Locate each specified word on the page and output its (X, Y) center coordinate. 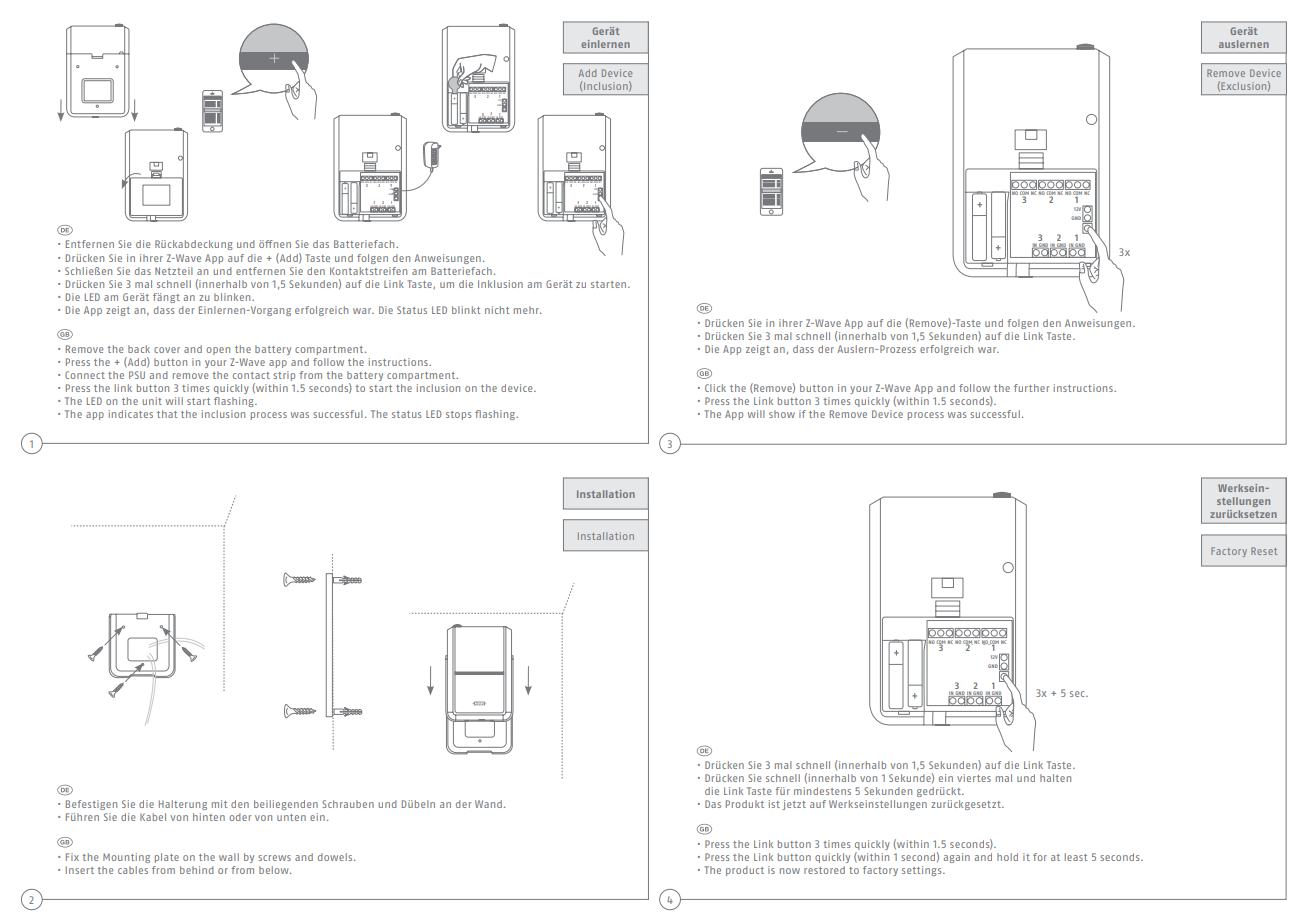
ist (774, 804)
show (782, 414)
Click (715, 388)
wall (229, 857)
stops (458, 415)
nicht (497, 310)
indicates (131, 414)
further (1031, 388)
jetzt (794, 805)
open (218, 351)
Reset (1264, 551)
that (167, 414)
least (1076, 857)
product (745, 871)
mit (219, 804)
